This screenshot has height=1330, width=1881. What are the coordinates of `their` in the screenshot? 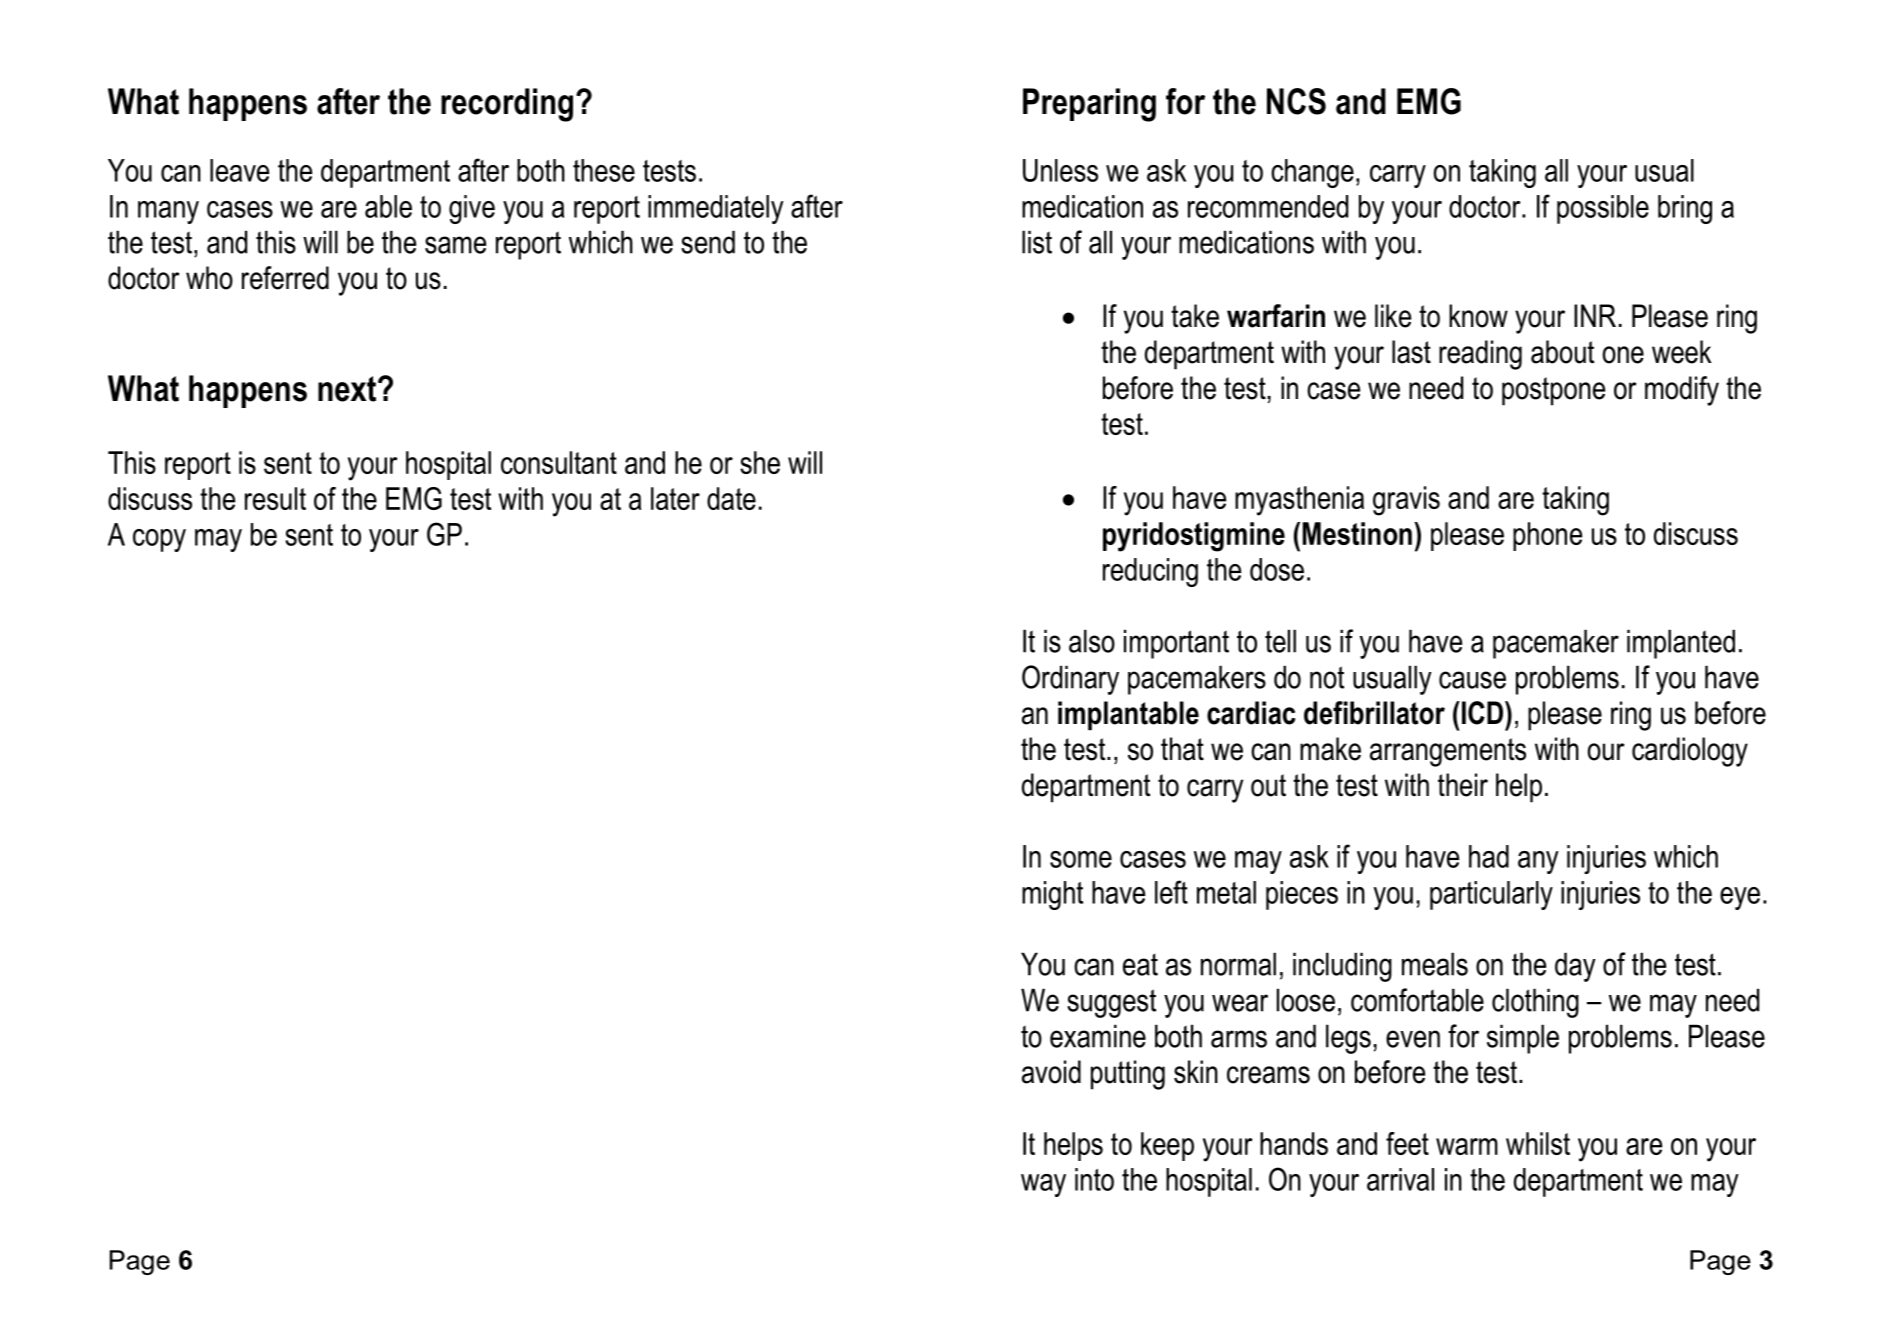 It's located at (1463, 785).
